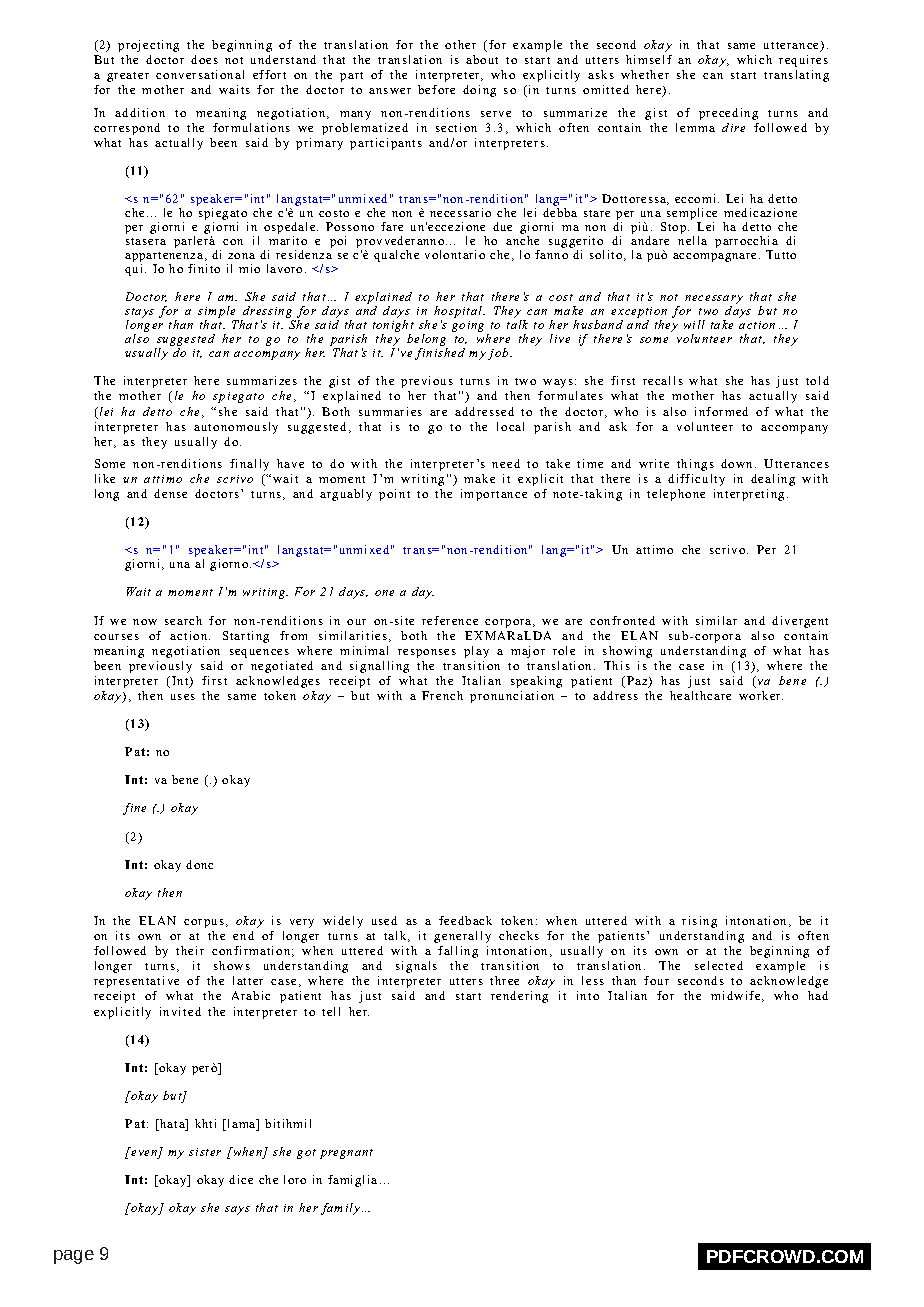  I want to click on finished, so click(440, 354).
